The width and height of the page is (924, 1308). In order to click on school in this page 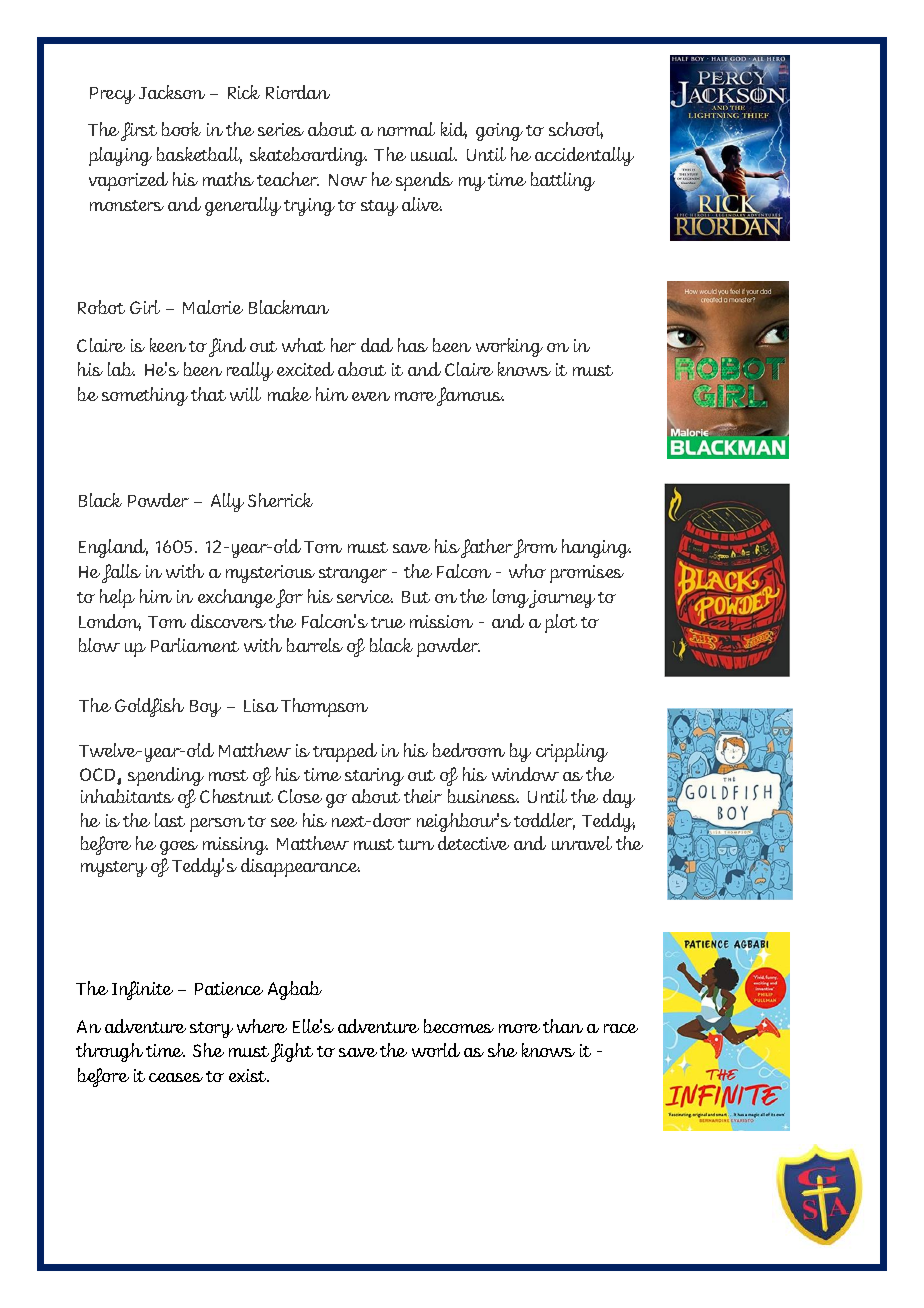, I will do `click(576, 130)`.
